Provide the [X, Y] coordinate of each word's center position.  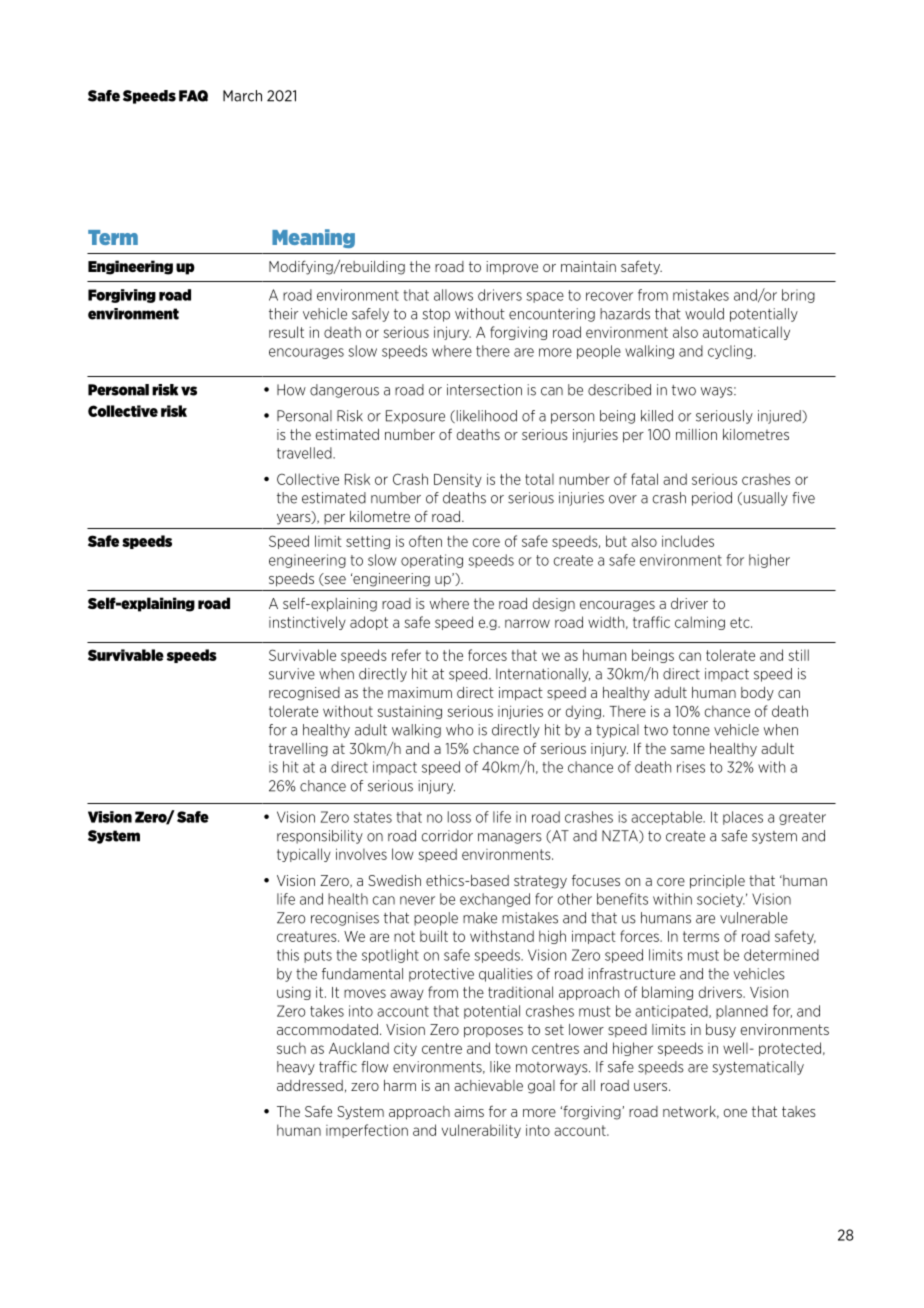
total [539, 479]
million [696, 434]
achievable [488, 1085]
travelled [305, 453]
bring [798, 296]
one [735, 1113]
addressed [310, 1085]
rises [691, 767]
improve [512, 268]
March [242, 96]
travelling [298, 750]
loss [459, 817]
